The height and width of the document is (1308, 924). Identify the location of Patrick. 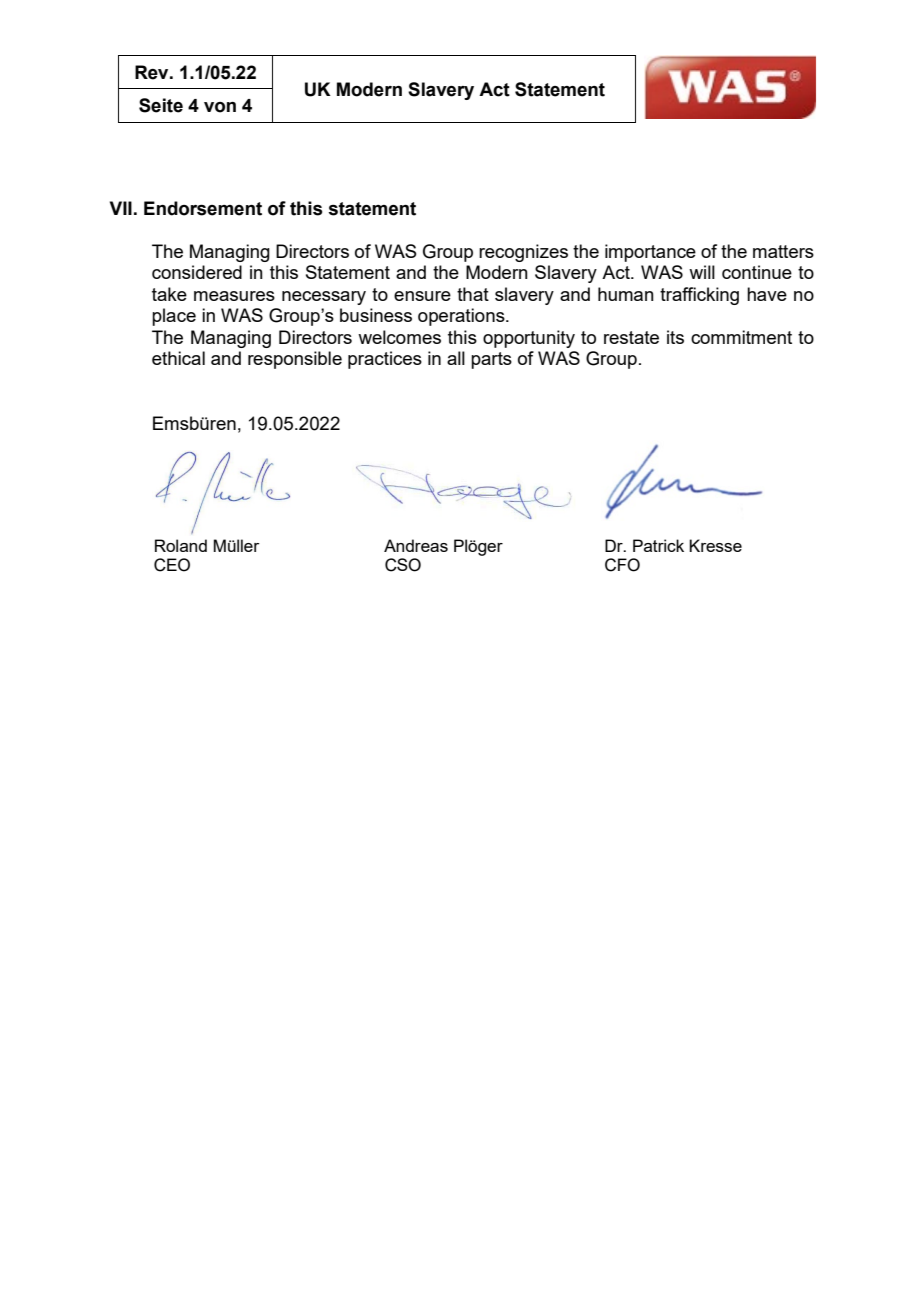
(658, 545).
